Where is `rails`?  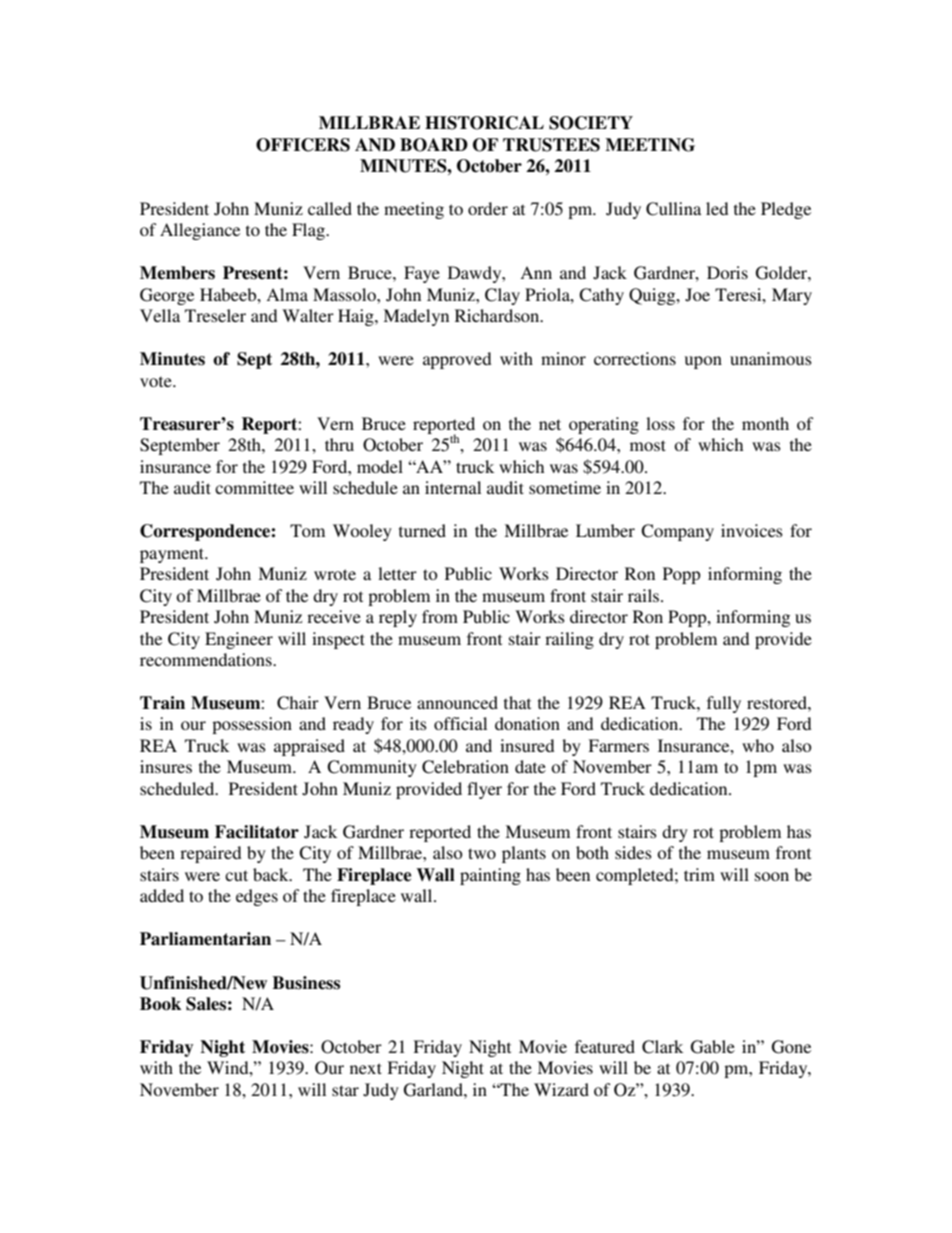 rails is located at coordinates (645, 595).
